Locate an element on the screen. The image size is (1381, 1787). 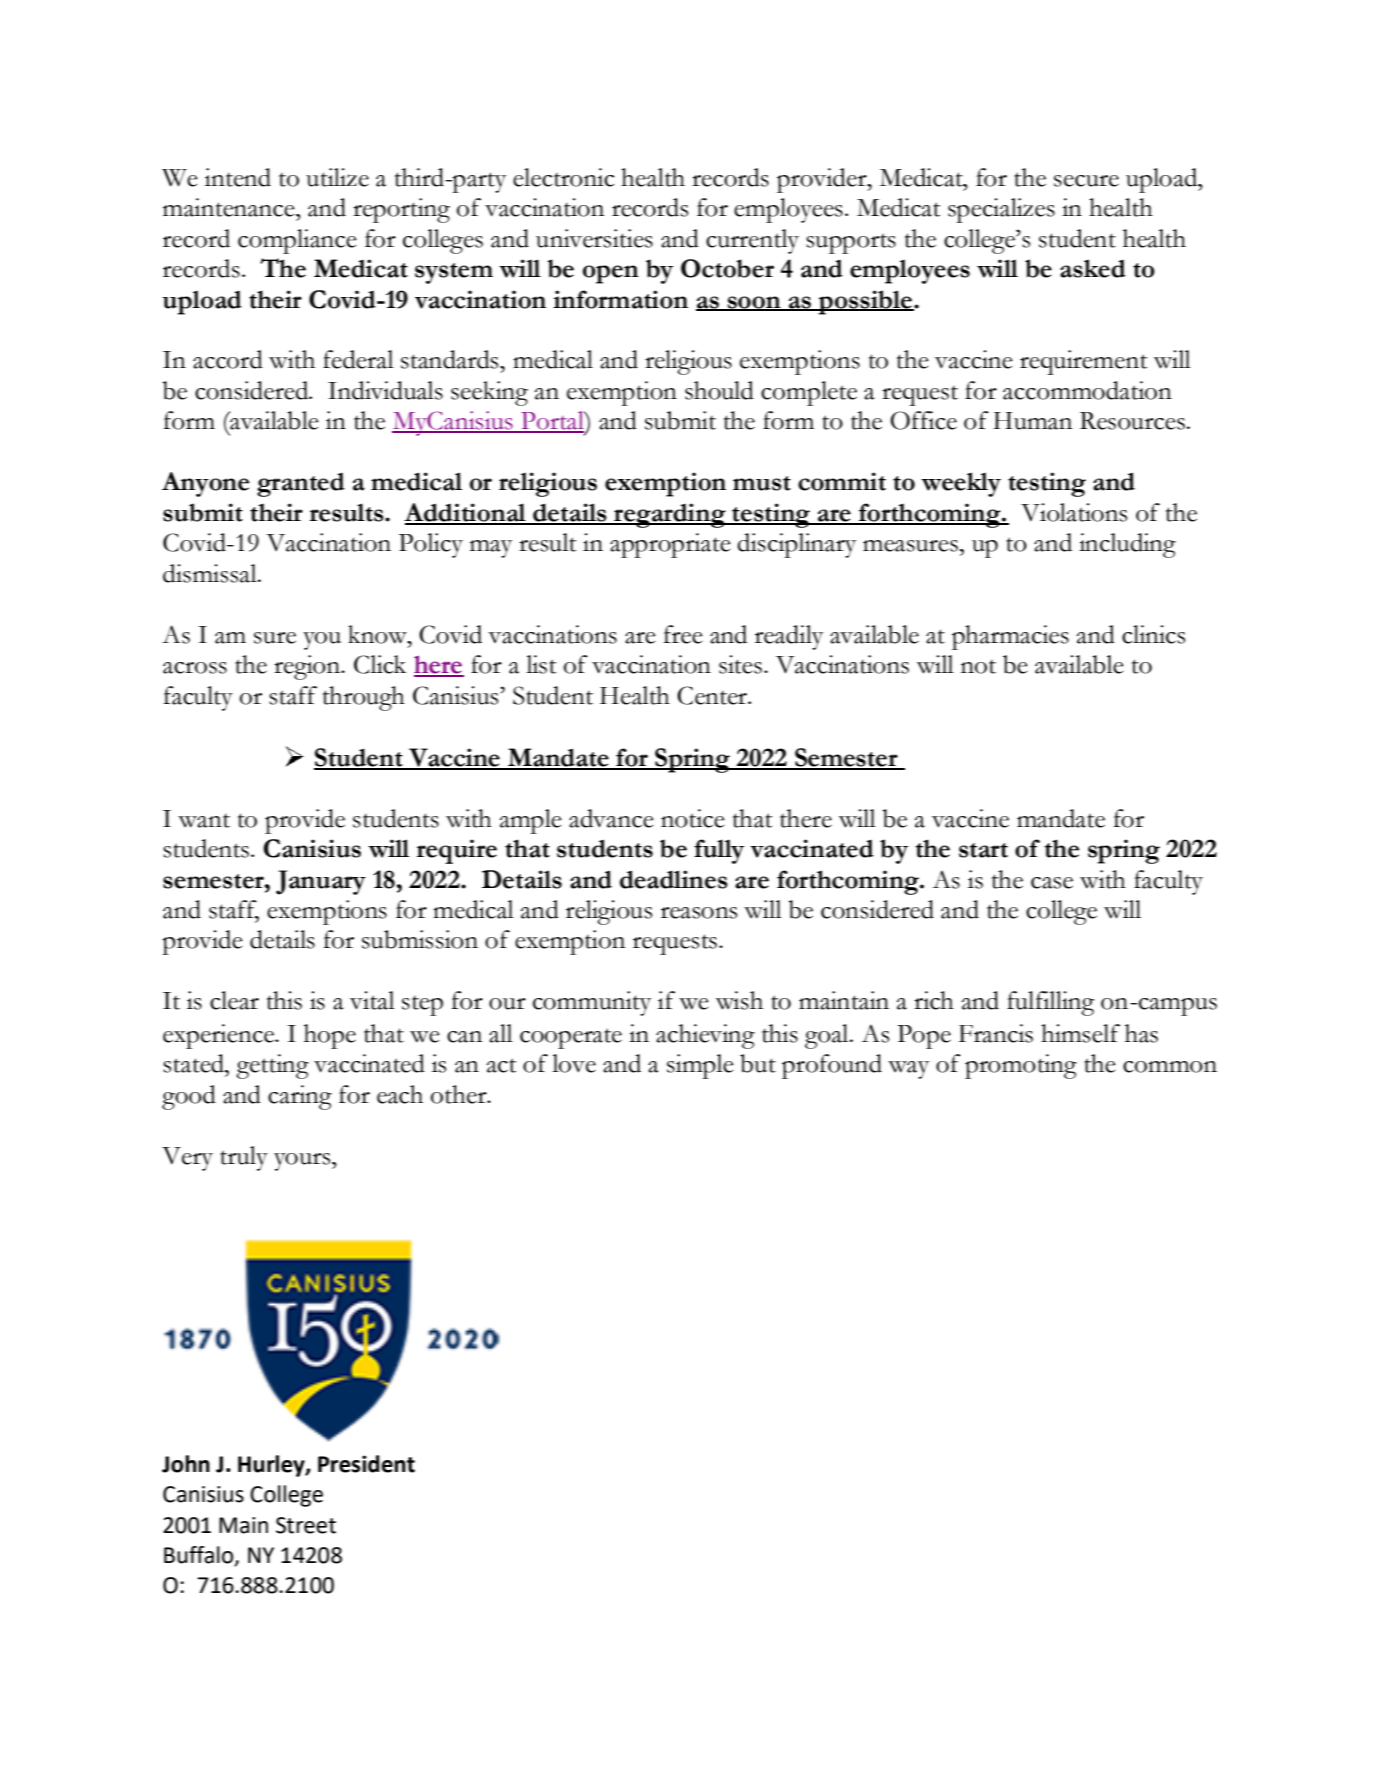
specializes is located at coordinates (1001, 210).
